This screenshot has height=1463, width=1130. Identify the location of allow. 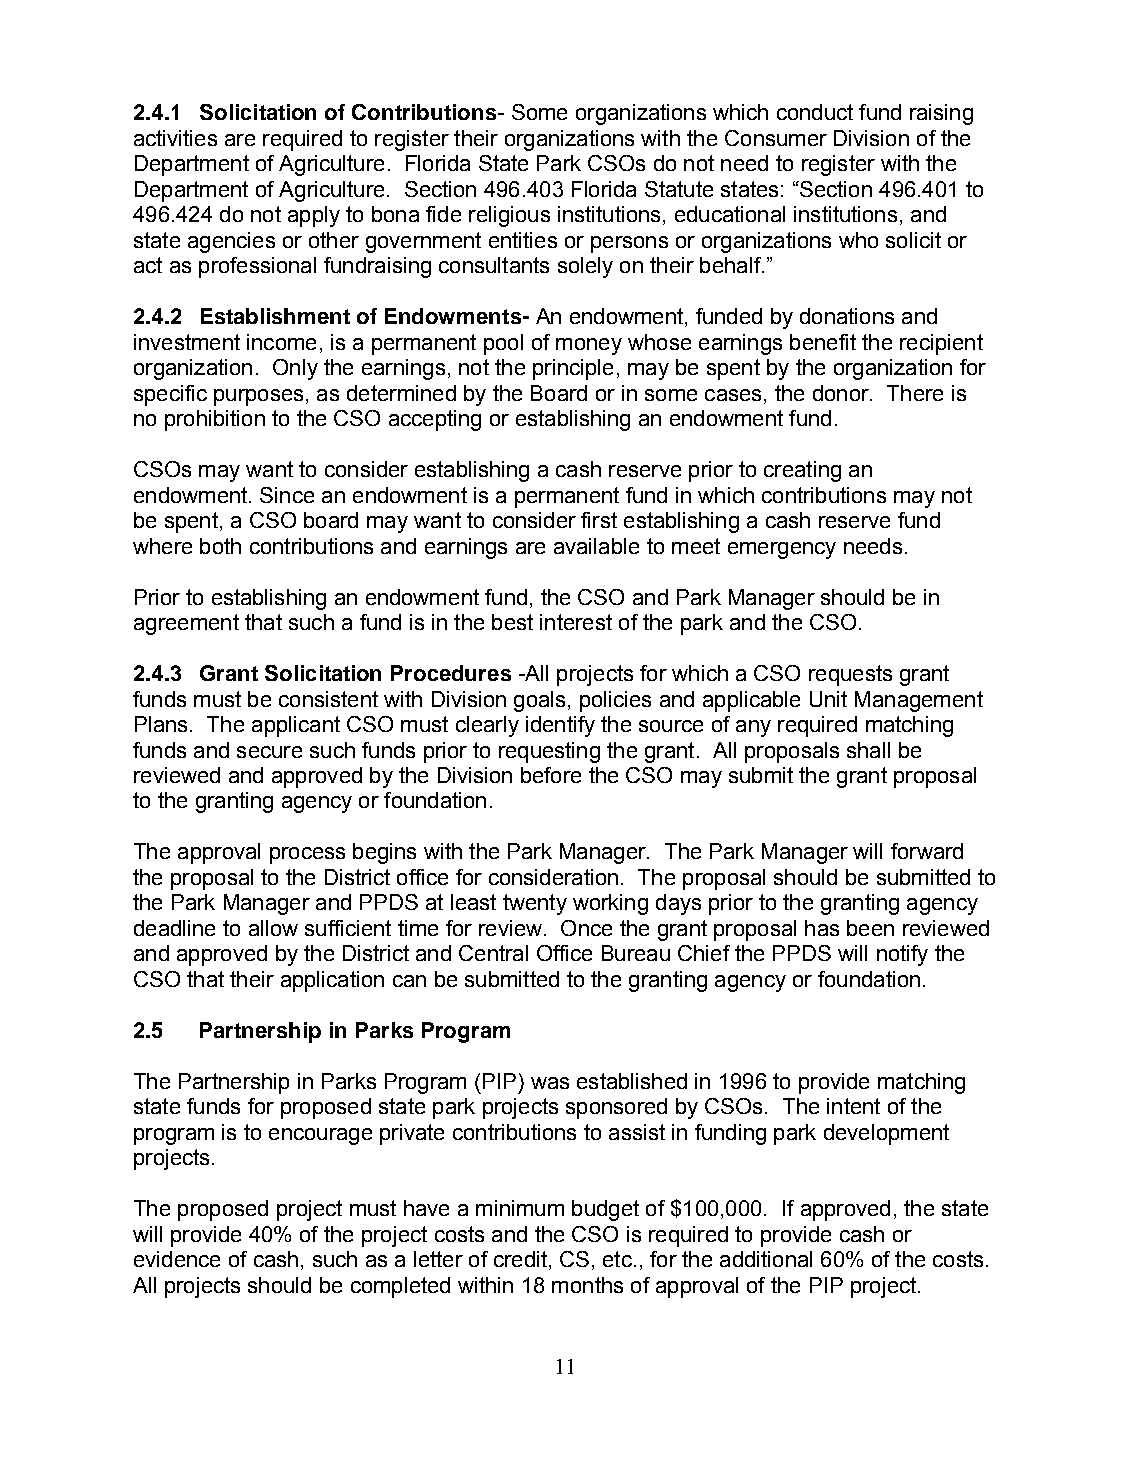
(273, 928).
